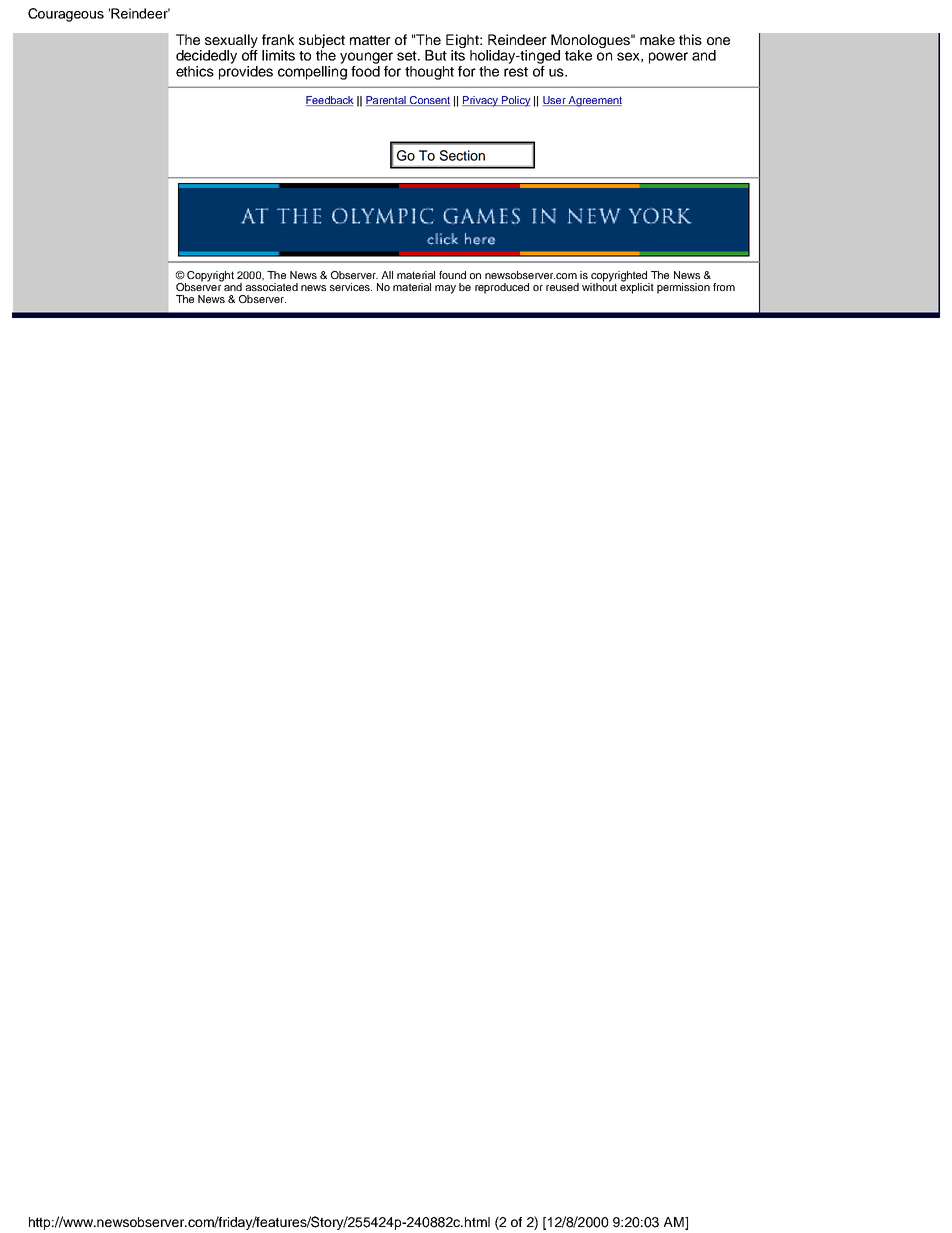 The width and height of the screenshot is (952, 1233). What do you see at coordinates (594, 101) in the screenshot?
I see `Agreement` at bounding box center [594, 101].
